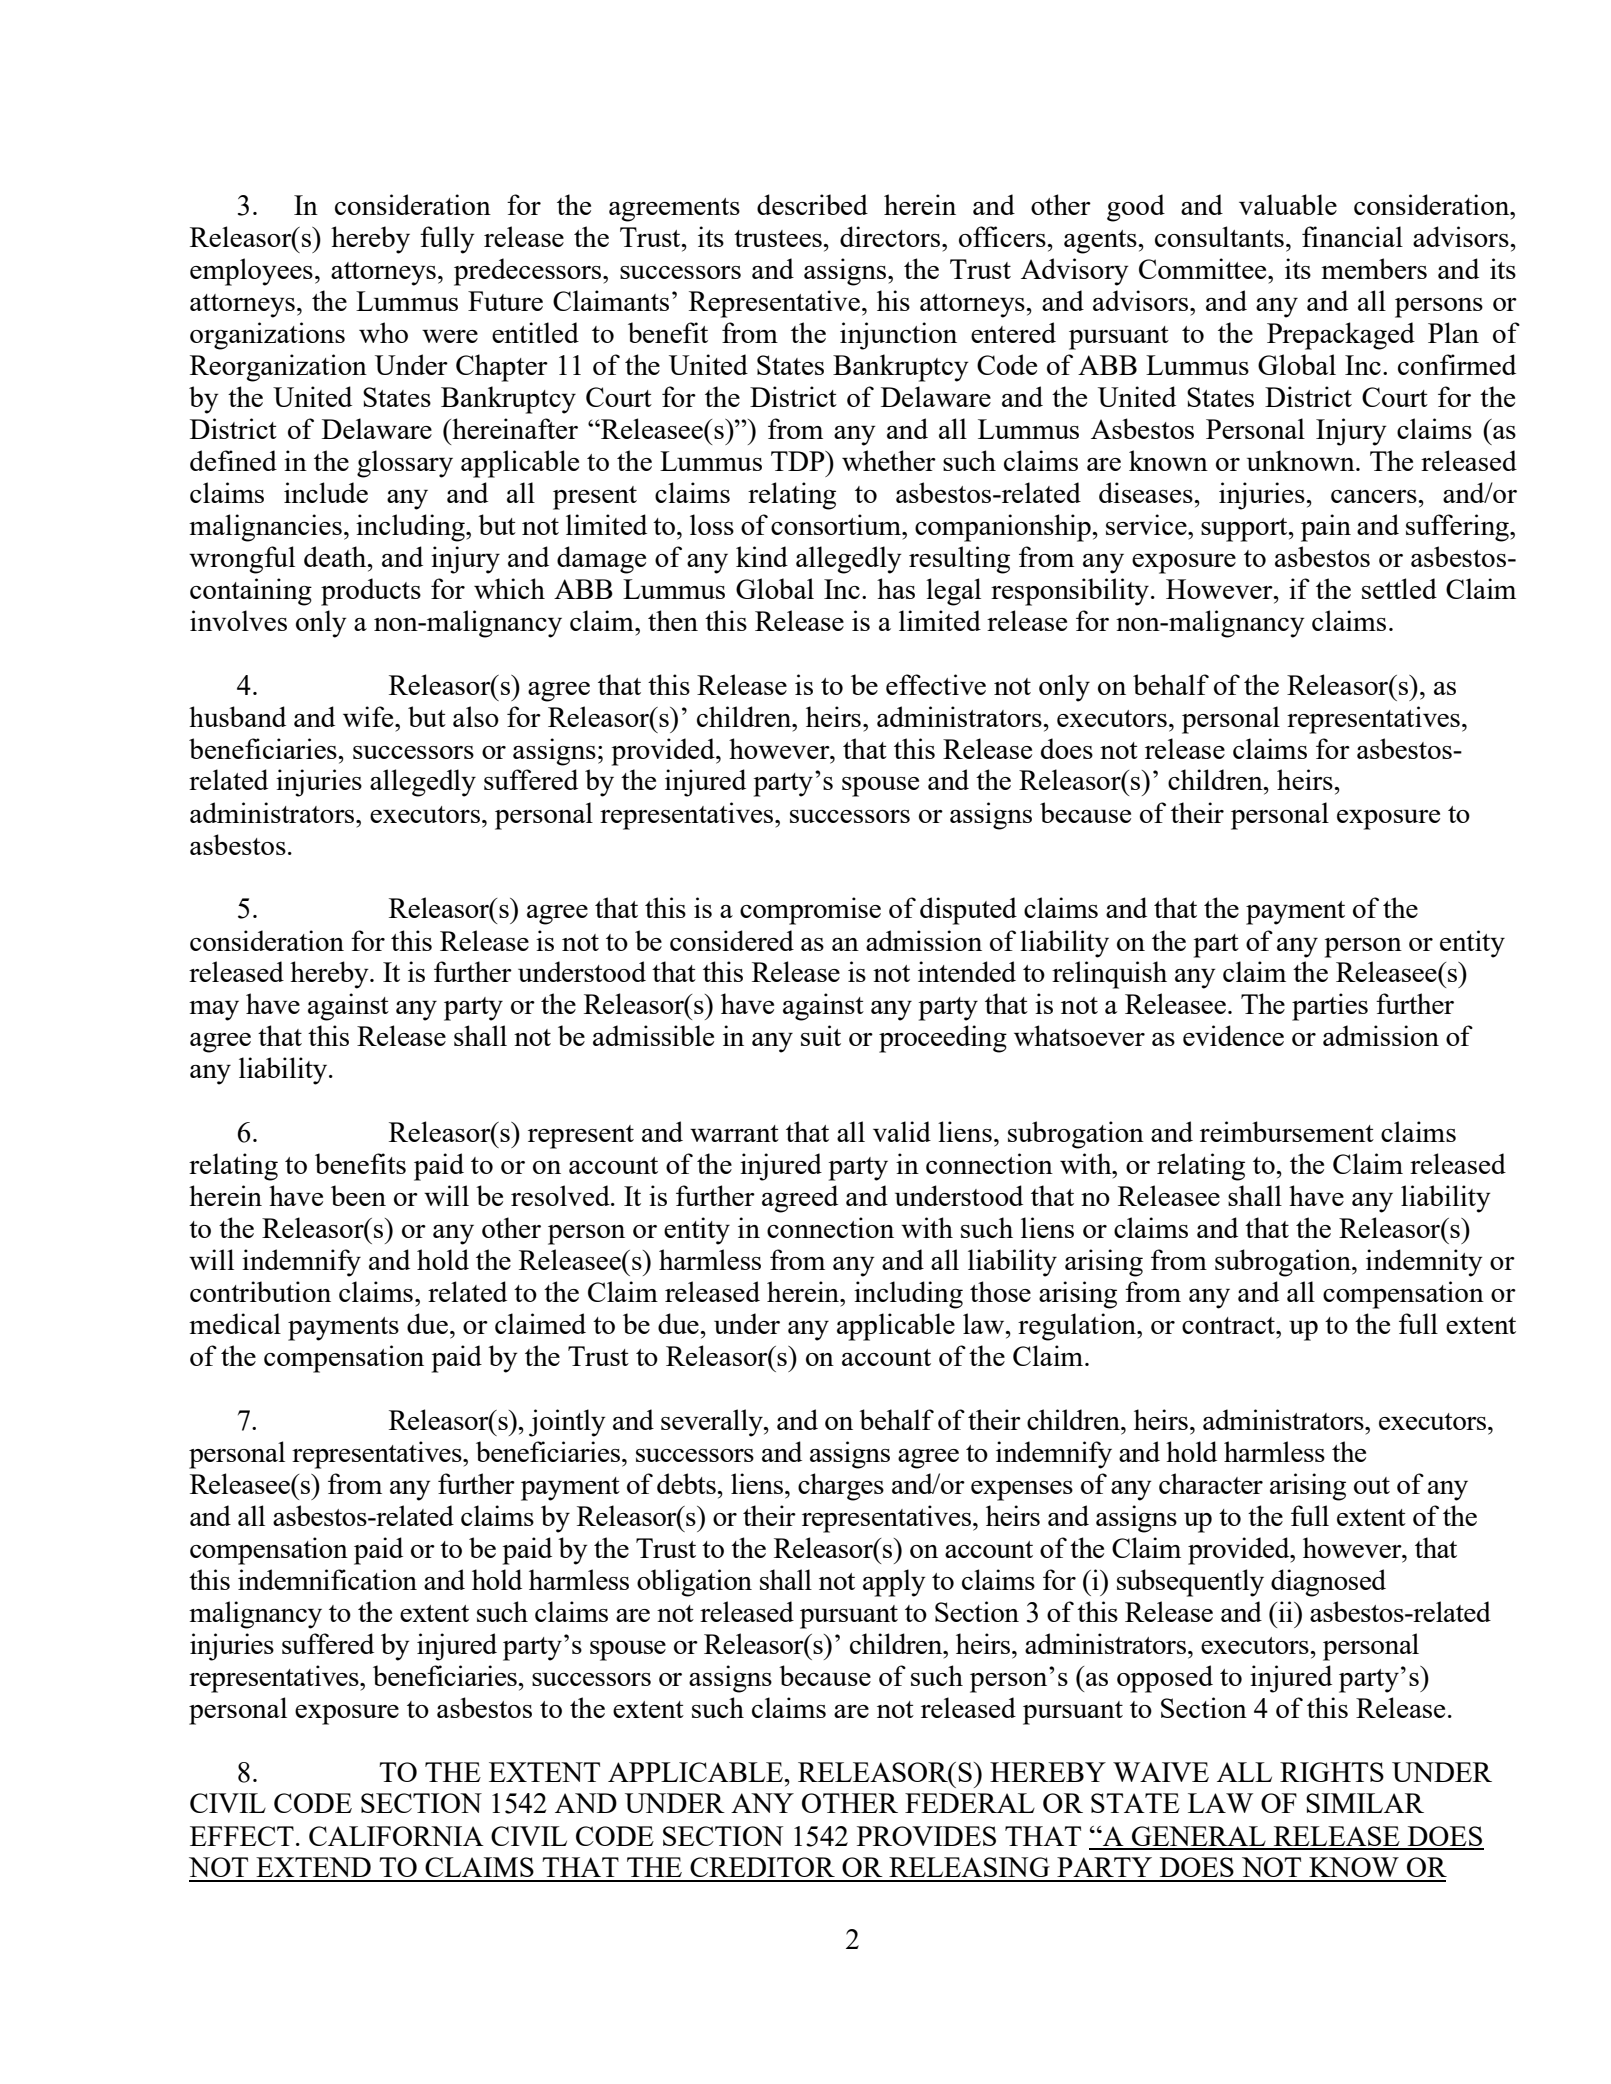  I want to click on CALIFORNIA, so click(396, 1836).
